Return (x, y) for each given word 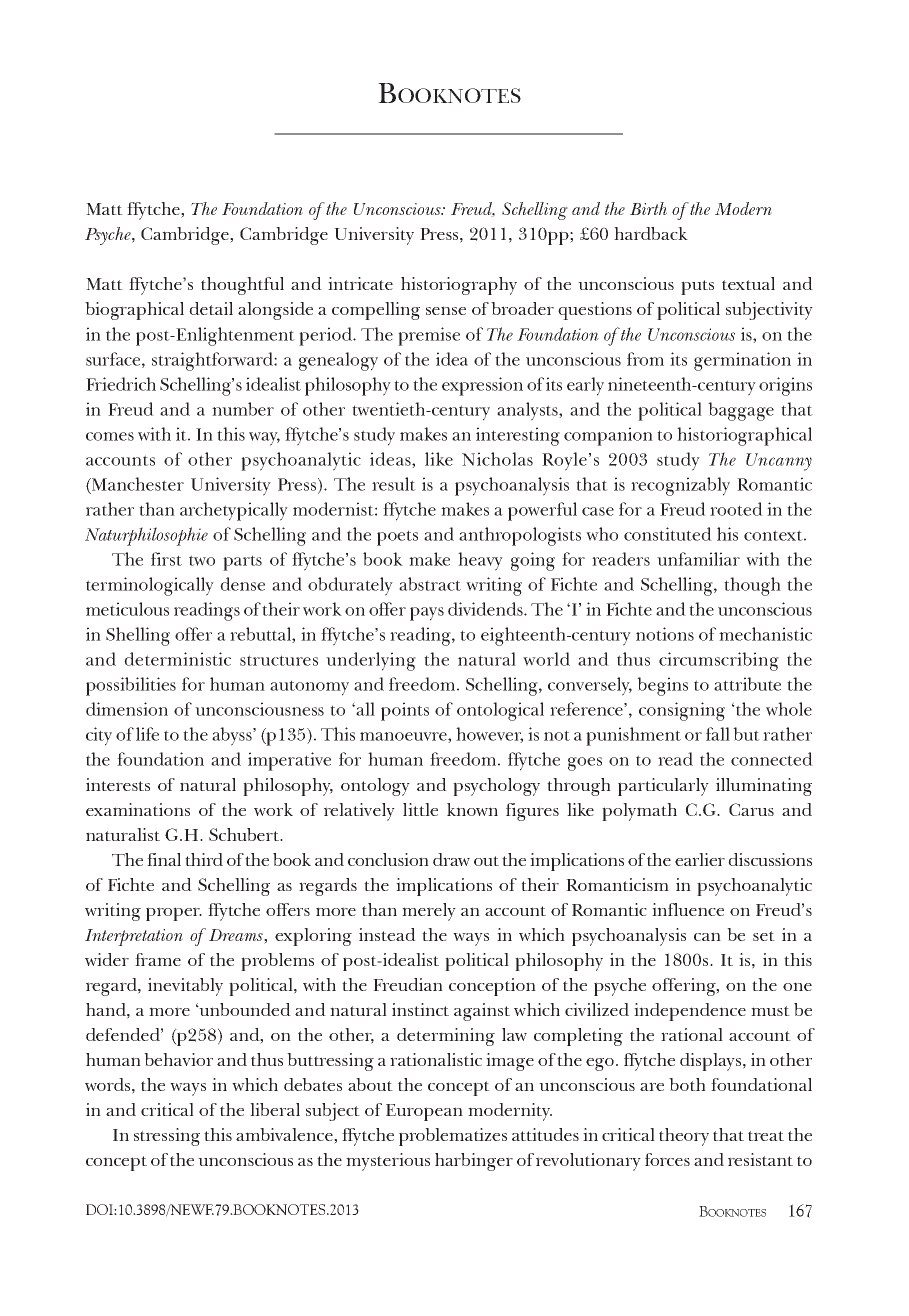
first (166, 559)
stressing (167, 1137)
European (424, 1112)
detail (211, 308)
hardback (651, 233)
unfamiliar (698, 559)
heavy (480, 561)
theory (684, 1137)
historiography (459, 286)
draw (451, 859)
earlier (700, 859)
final (164, 859)
